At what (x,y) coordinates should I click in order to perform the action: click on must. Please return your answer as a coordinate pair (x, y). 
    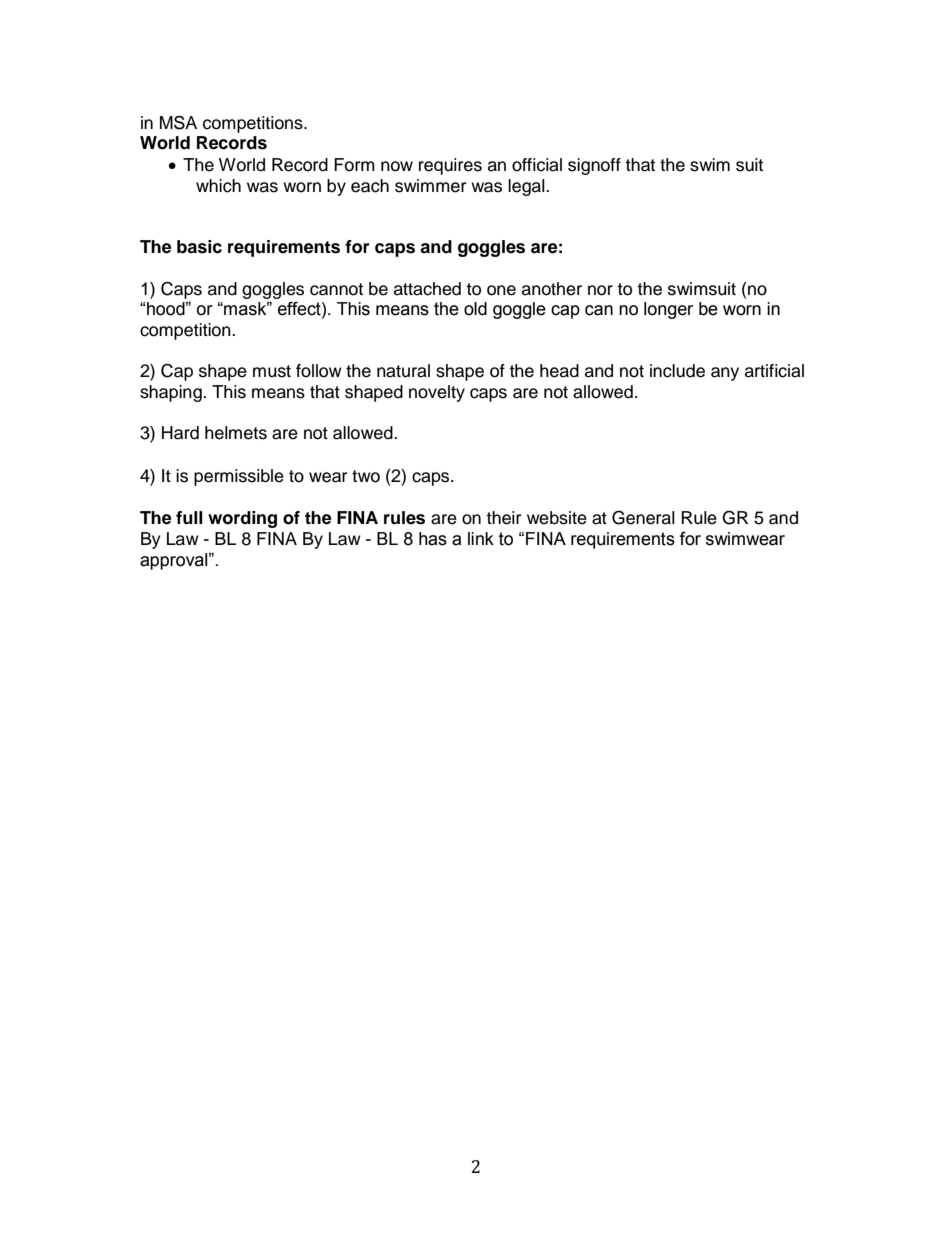
    Looking at the image, I should click on (272, 371).
